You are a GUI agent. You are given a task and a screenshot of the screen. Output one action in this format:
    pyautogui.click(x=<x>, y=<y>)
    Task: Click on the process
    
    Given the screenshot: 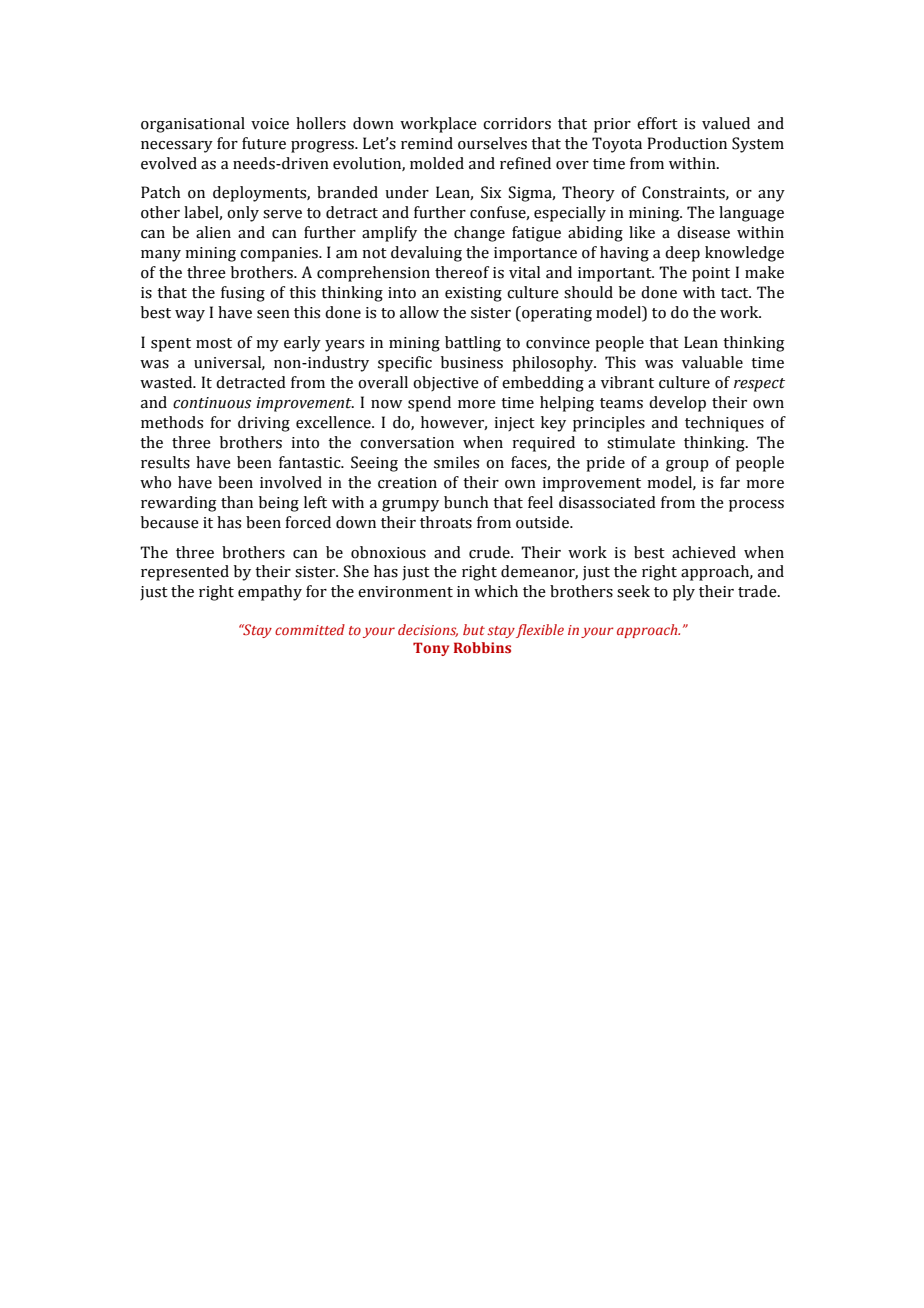 What is the action you would take?
    pyautogui.click(x=756, y=506)
